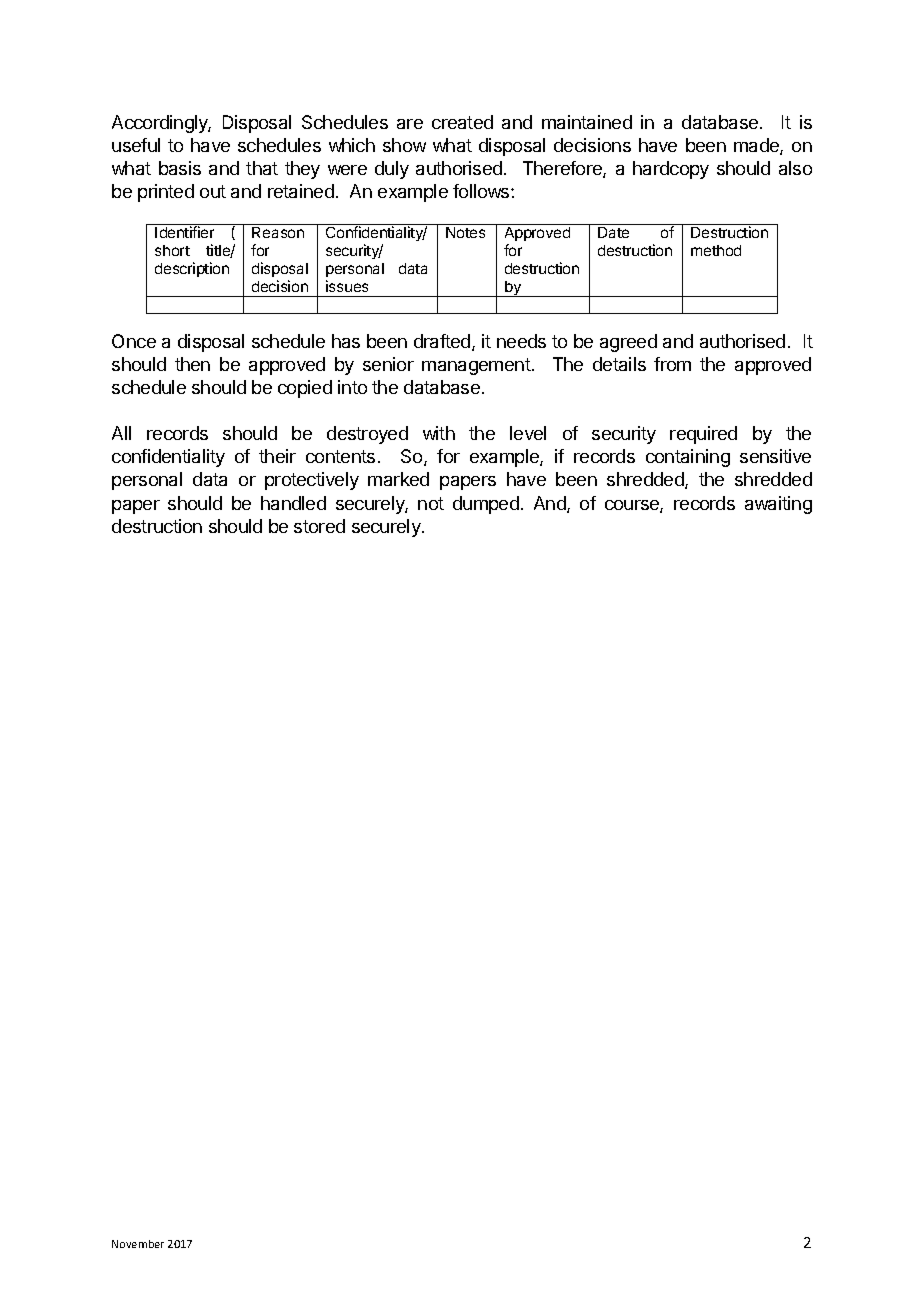 The image size is (924, 1308). What do you see at coordinates (486, 505) in the page?
I see `dumped` at bounding box center [486, 505].
